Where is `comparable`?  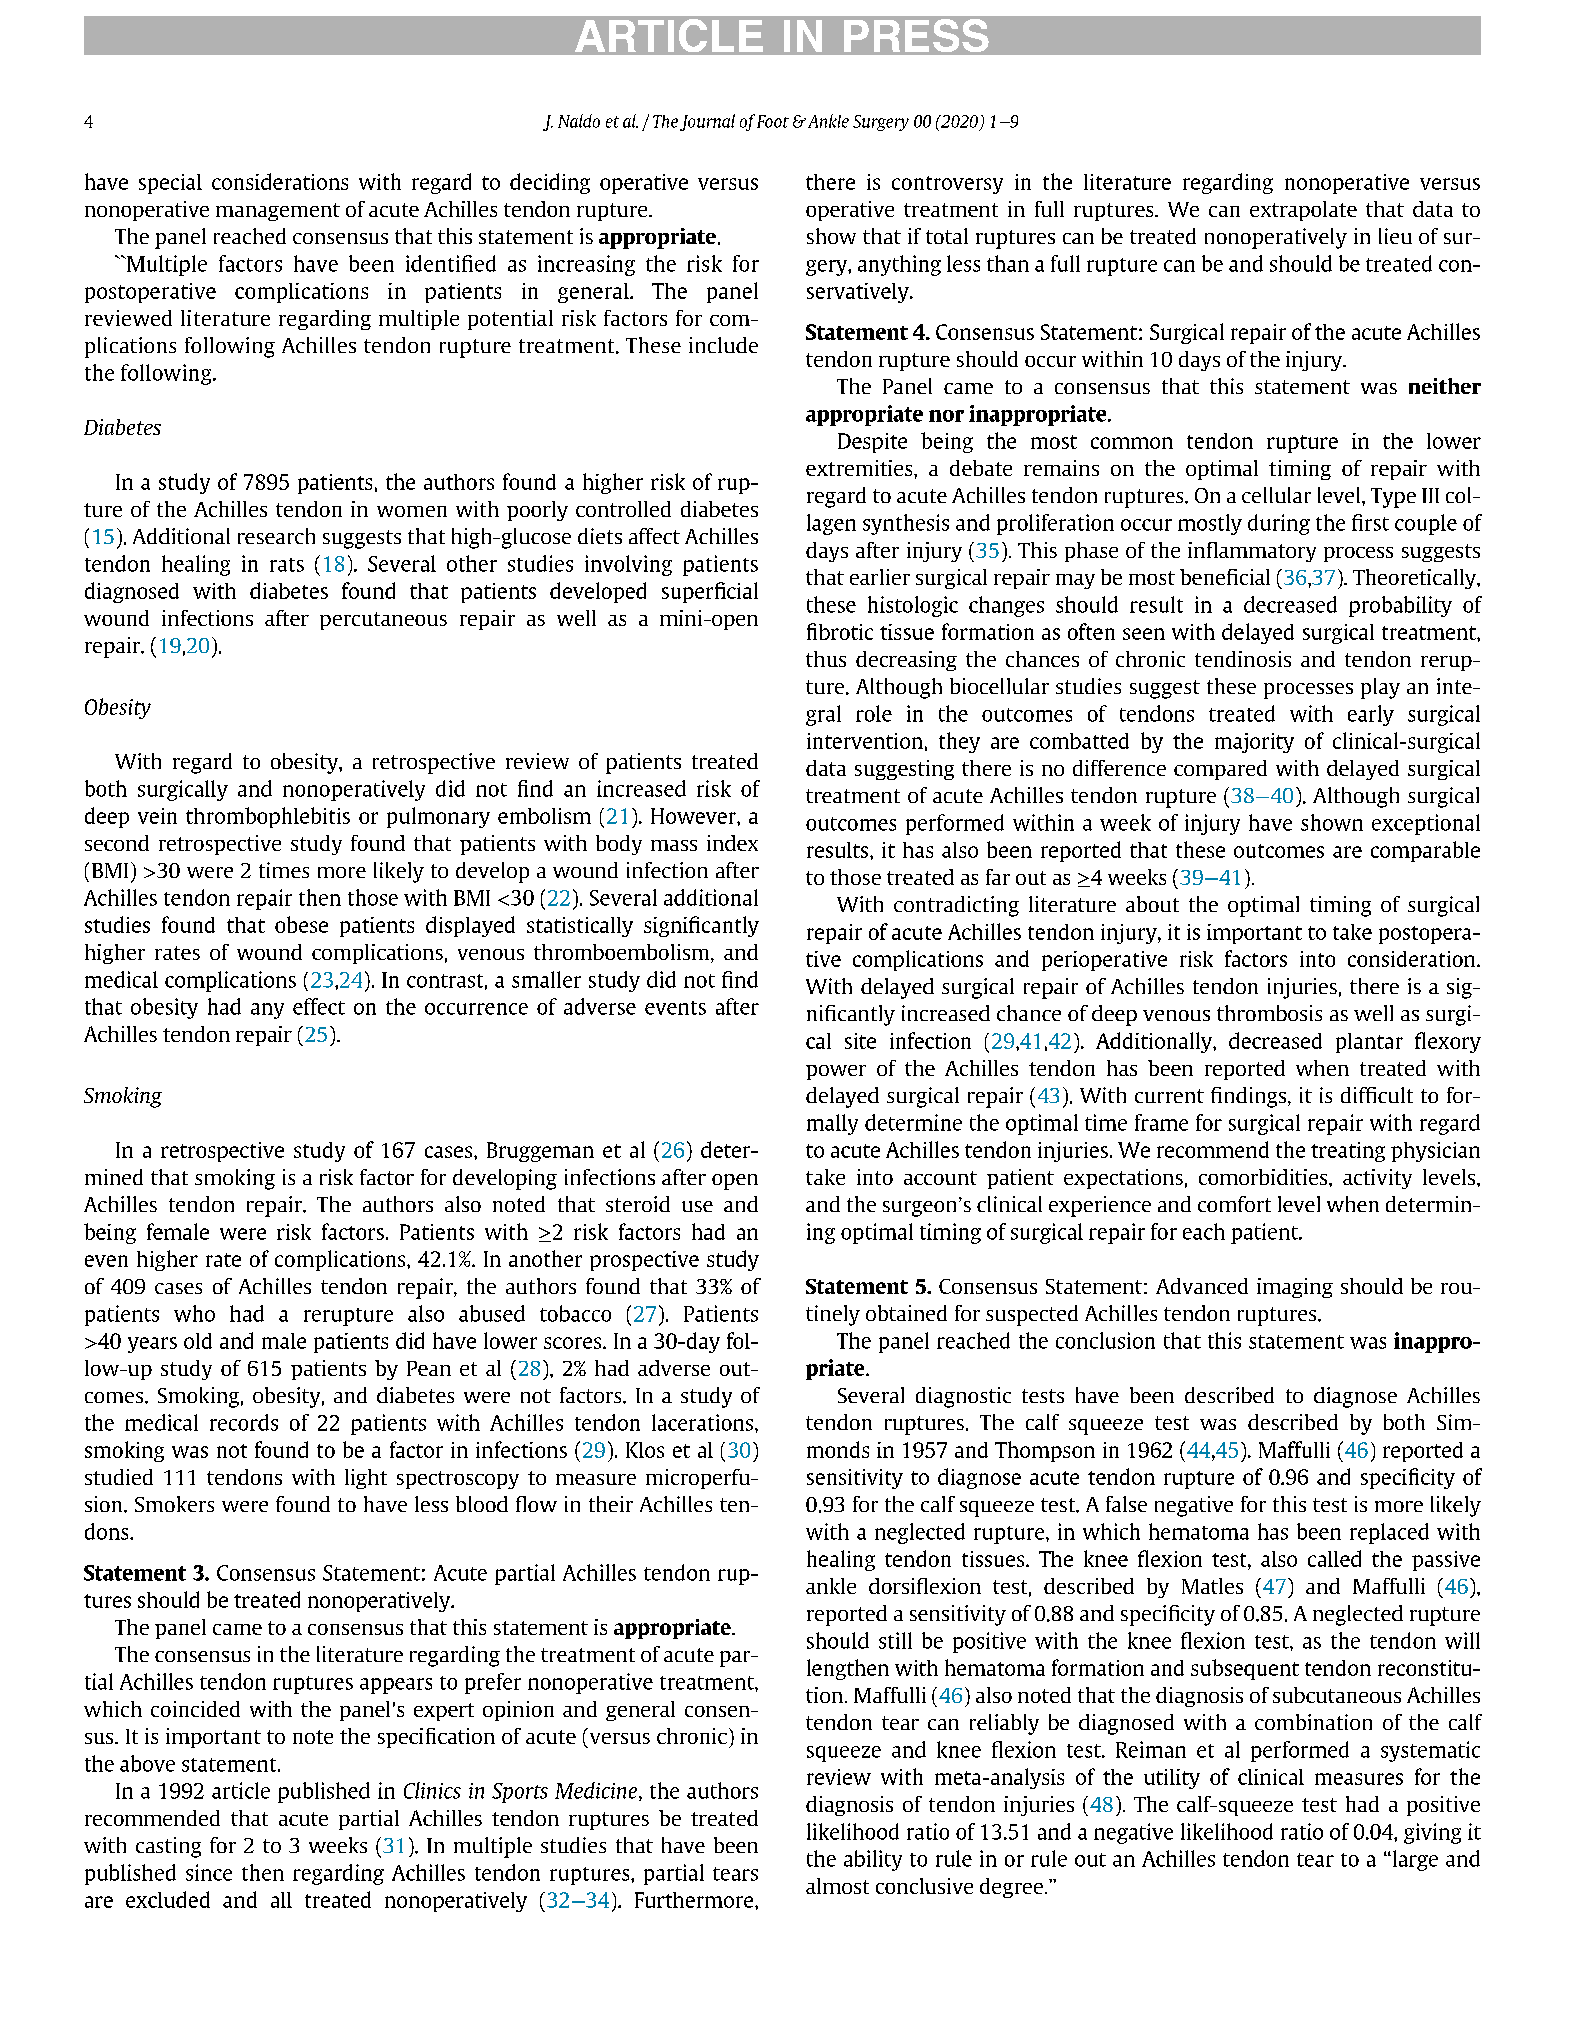 comparable is located at coordinates (1425, 851).
